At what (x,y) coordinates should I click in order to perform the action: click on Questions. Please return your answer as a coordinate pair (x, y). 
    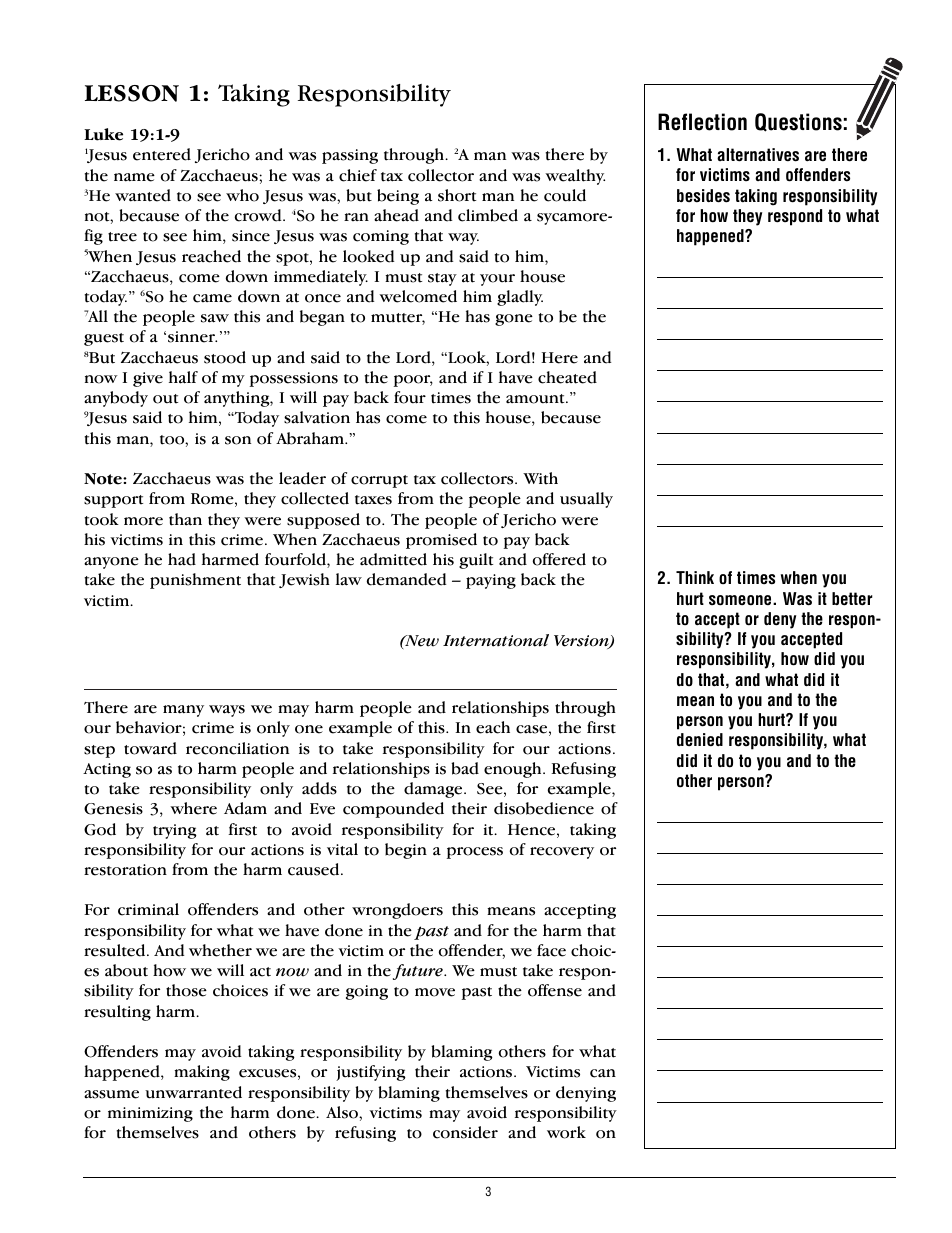
    Looking at the image, I should click on (798, 122).
